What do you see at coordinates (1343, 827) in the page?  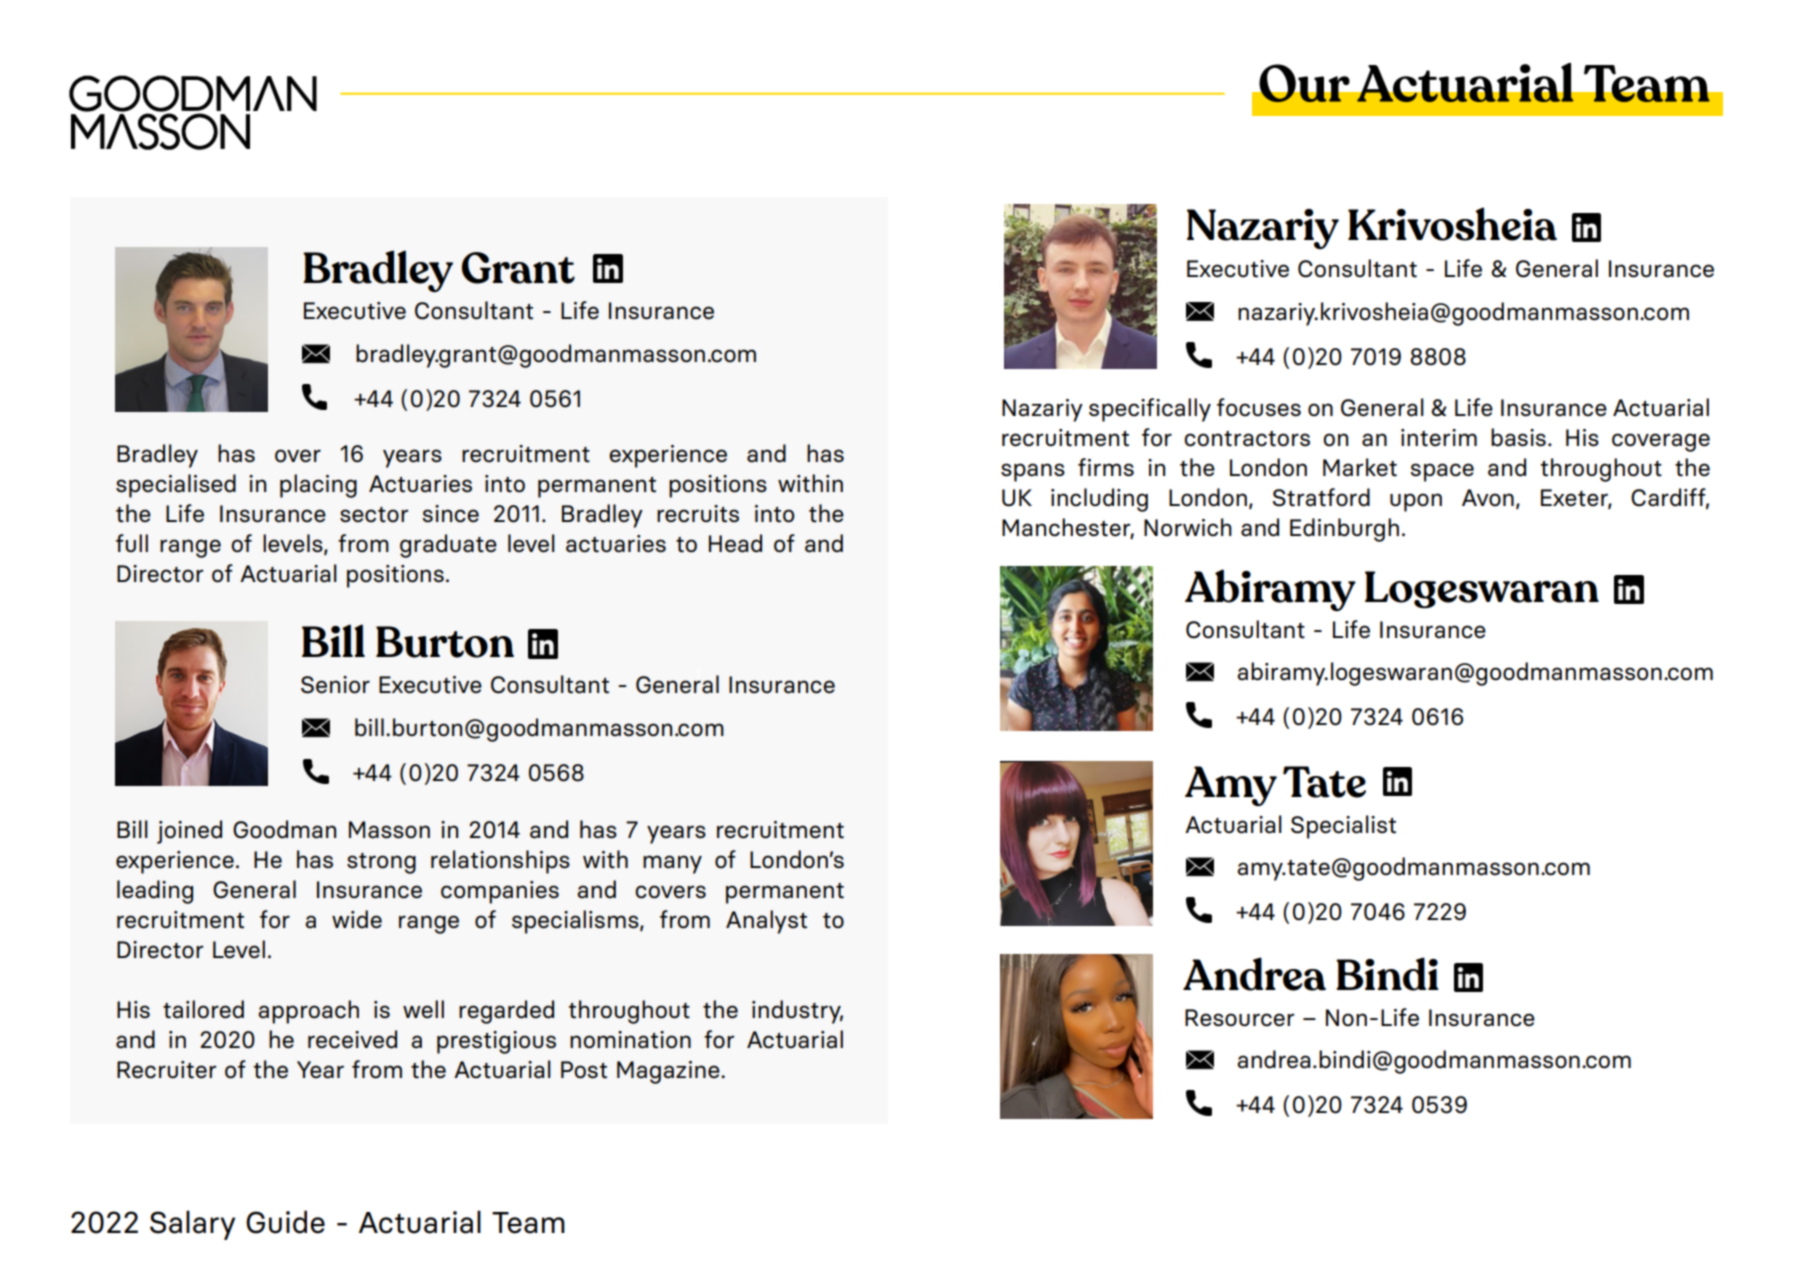 I see `Specialist` at bounding box center [1343, 827].
